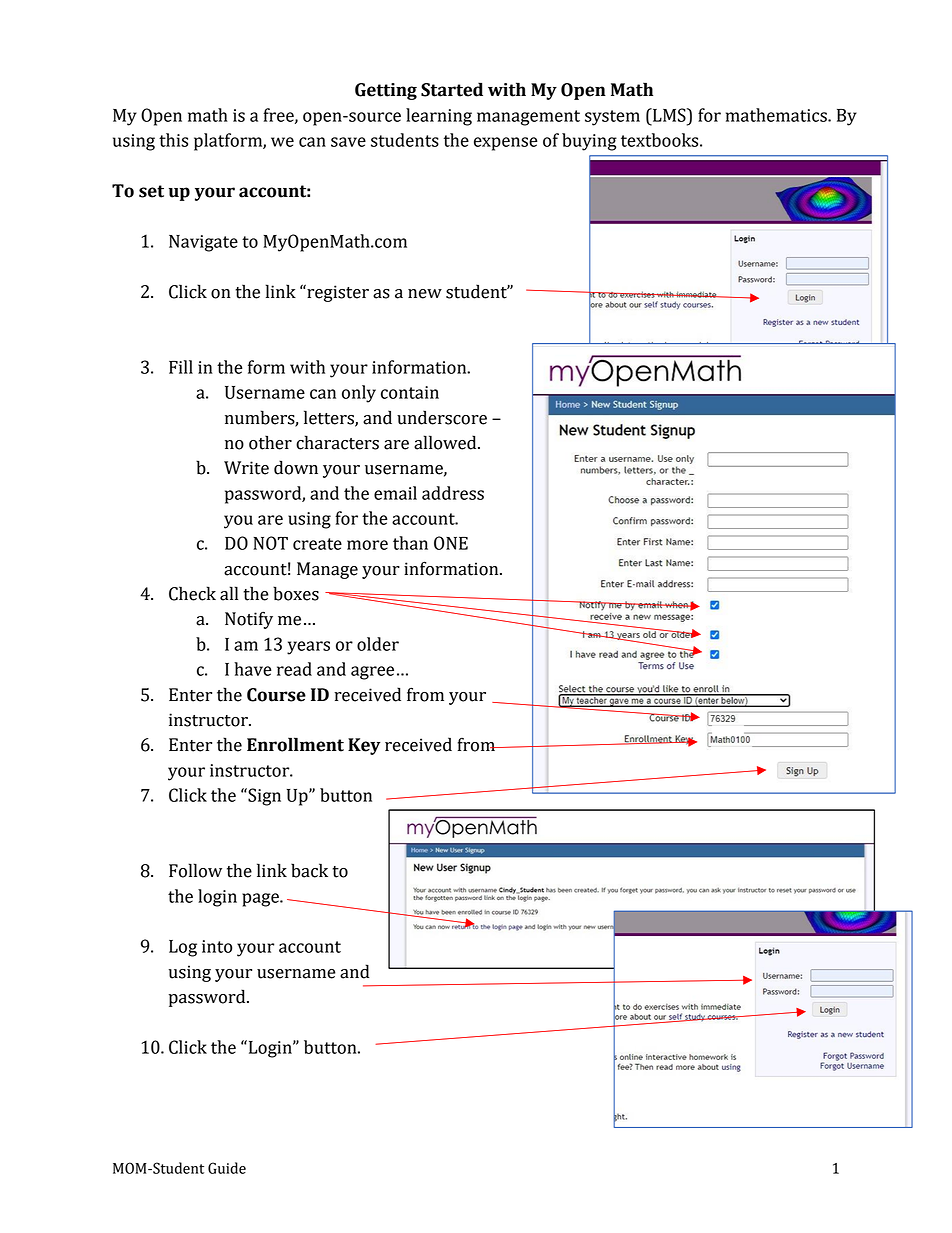 Image resolution: width=952 pixels, height=1233 pixels. Describe the element at coordinates (217, 946) in the screenshot. I see `into` at that location.
